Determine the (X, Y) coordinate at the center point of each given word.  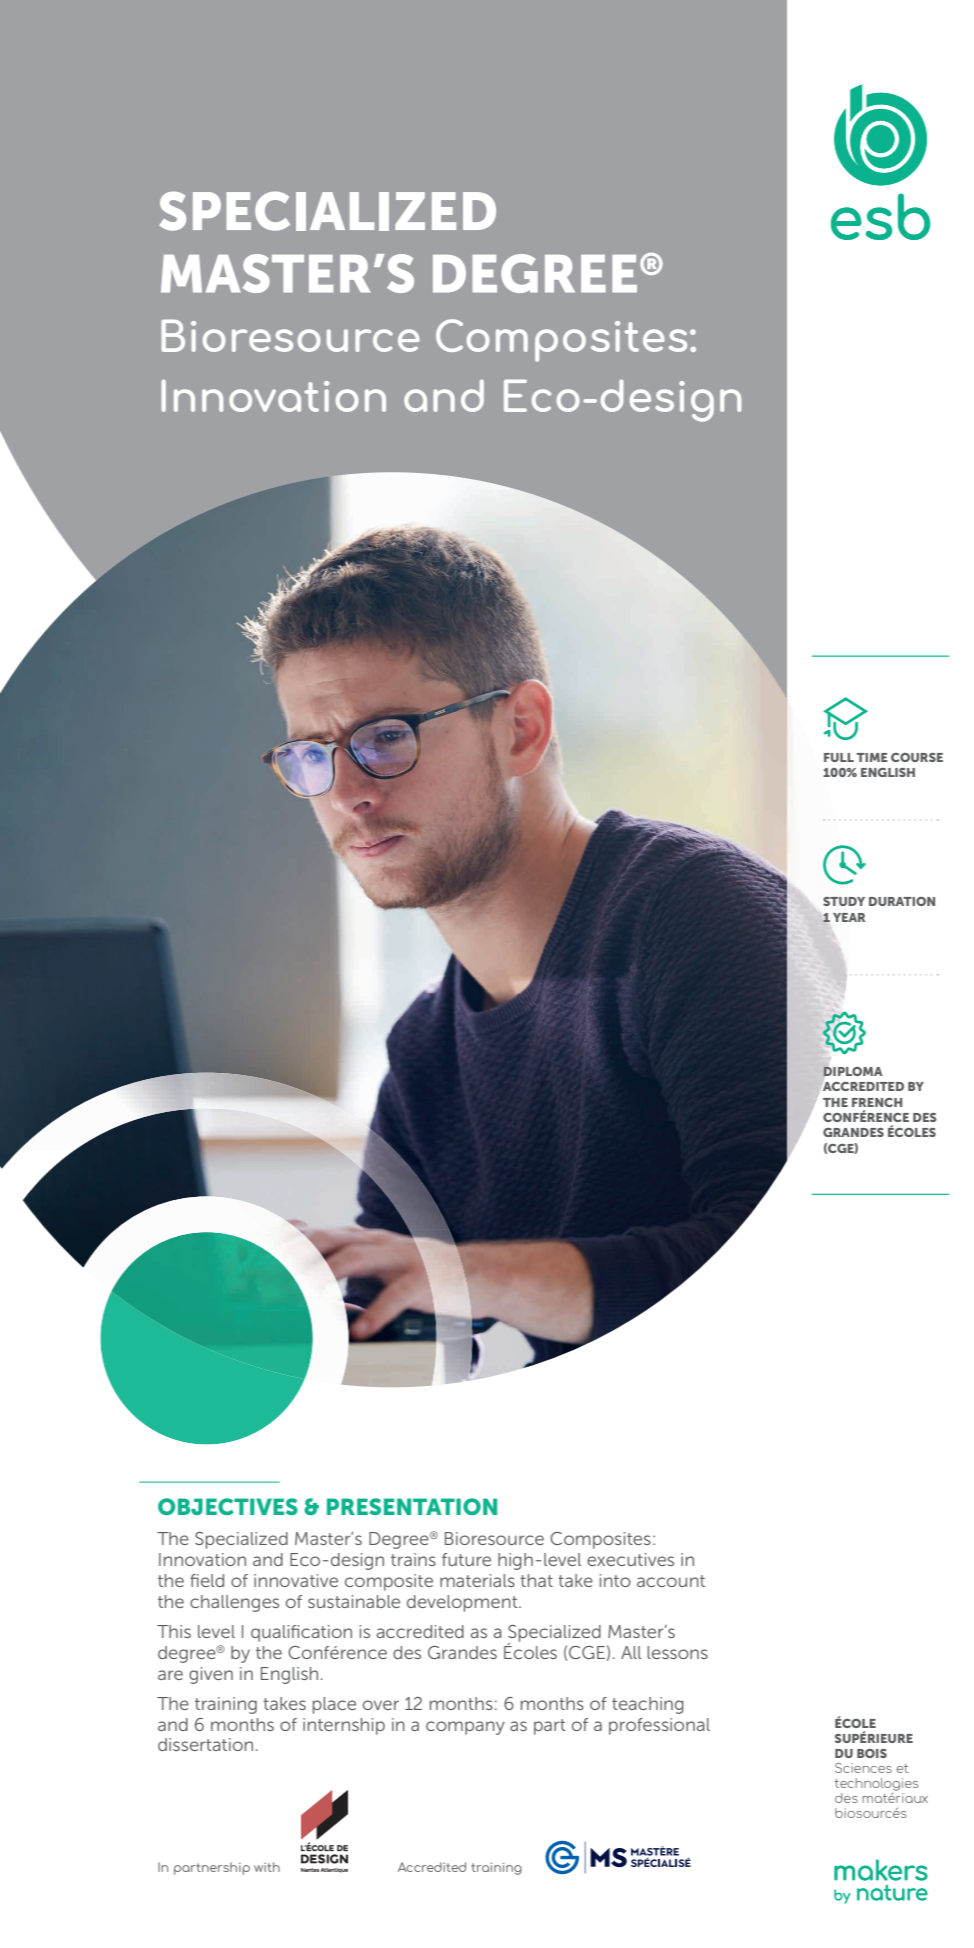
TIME (872, 757)
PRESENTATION (412, 1506)
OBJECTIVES (228, 1506)
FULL (839, 757)
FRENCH (877, 1102)
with (267, 1867)
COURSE (917, 757)
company (465, 1728)
